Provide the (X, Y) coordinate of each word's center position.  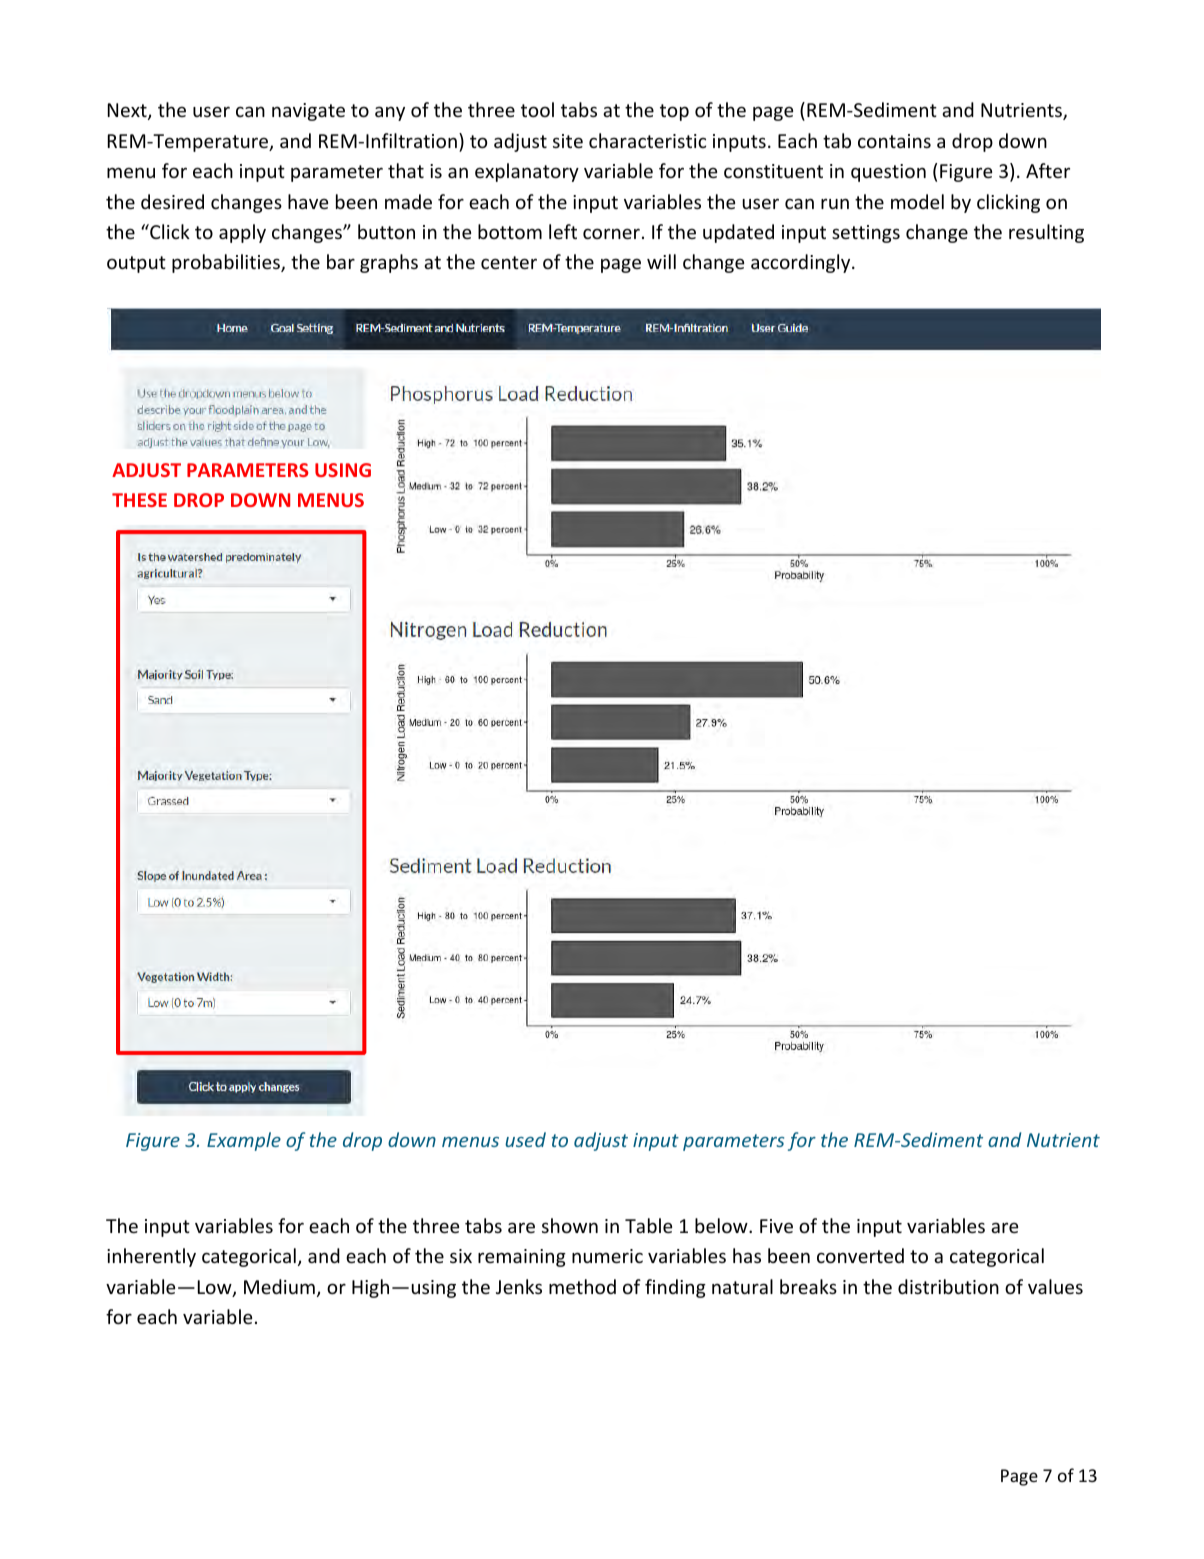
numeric (607, 1256)
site (568, 141)
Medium (279, 1286)
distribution (948, 1286)
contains (894, 141)
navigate (308, 112)
